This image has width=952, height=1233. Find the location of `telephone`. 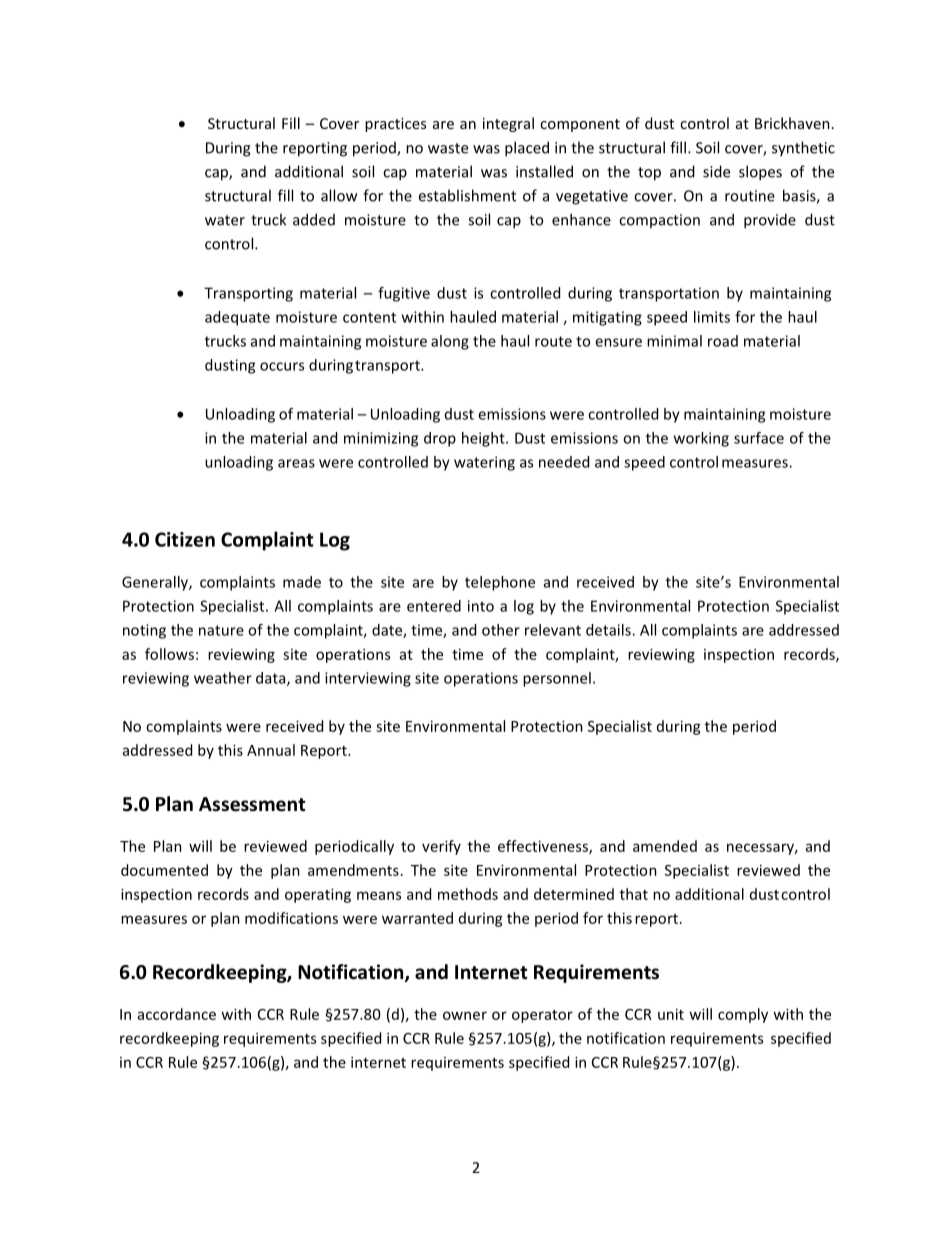

telephone is located at coordinates (500, 583).
